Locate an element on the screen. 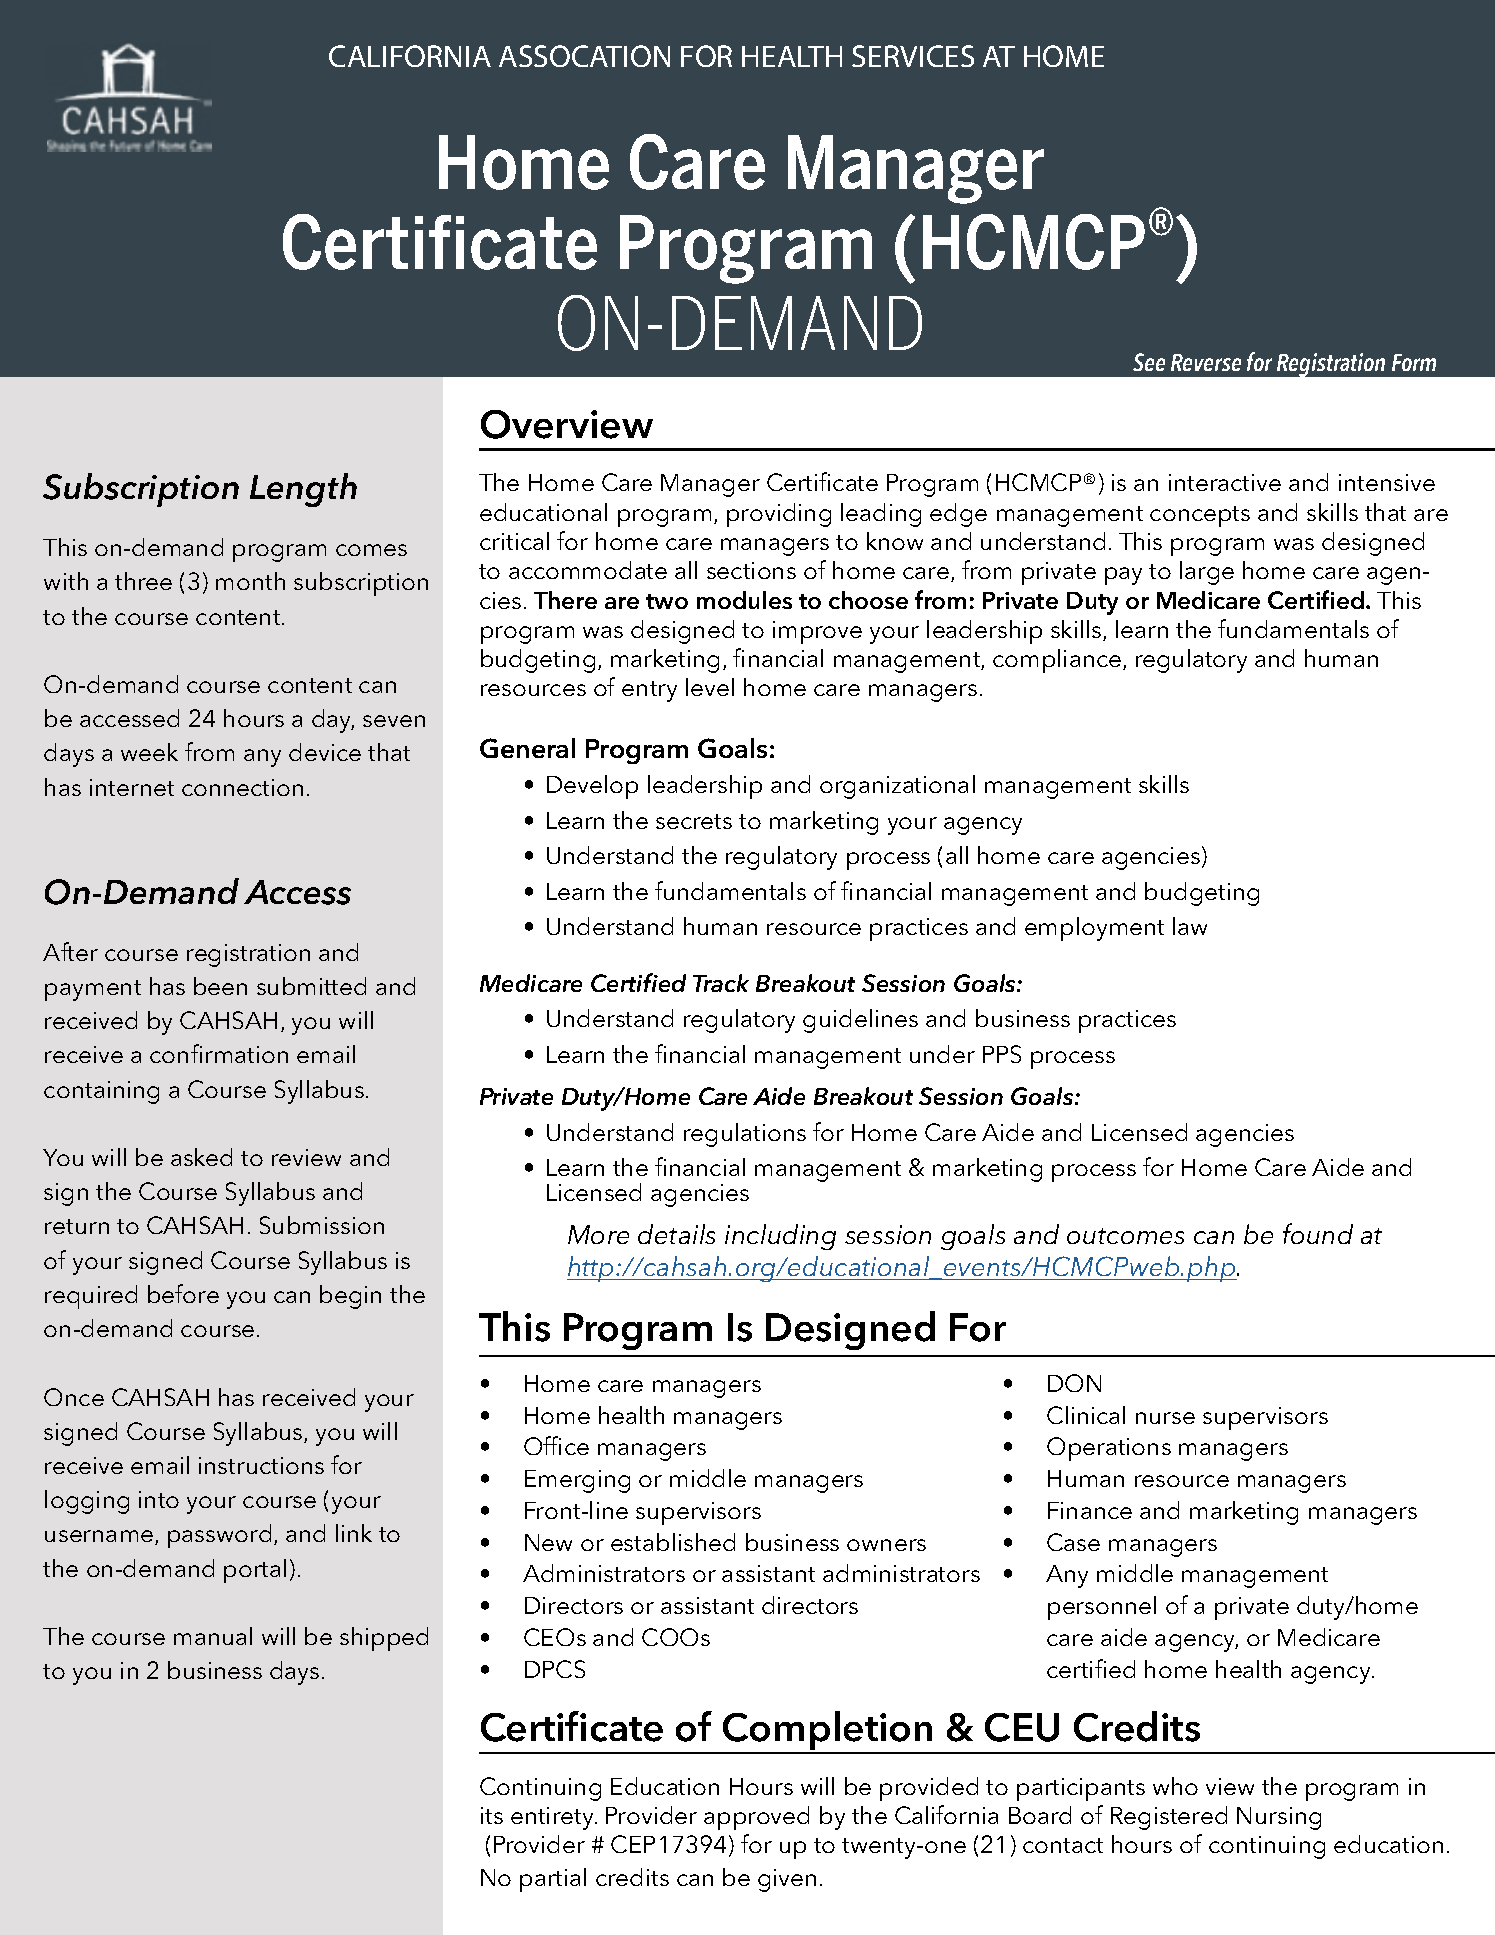 Image resolution: width=1495 pixels, height=1935 pixels. SERVICES is located at coordinates (913, 56).
